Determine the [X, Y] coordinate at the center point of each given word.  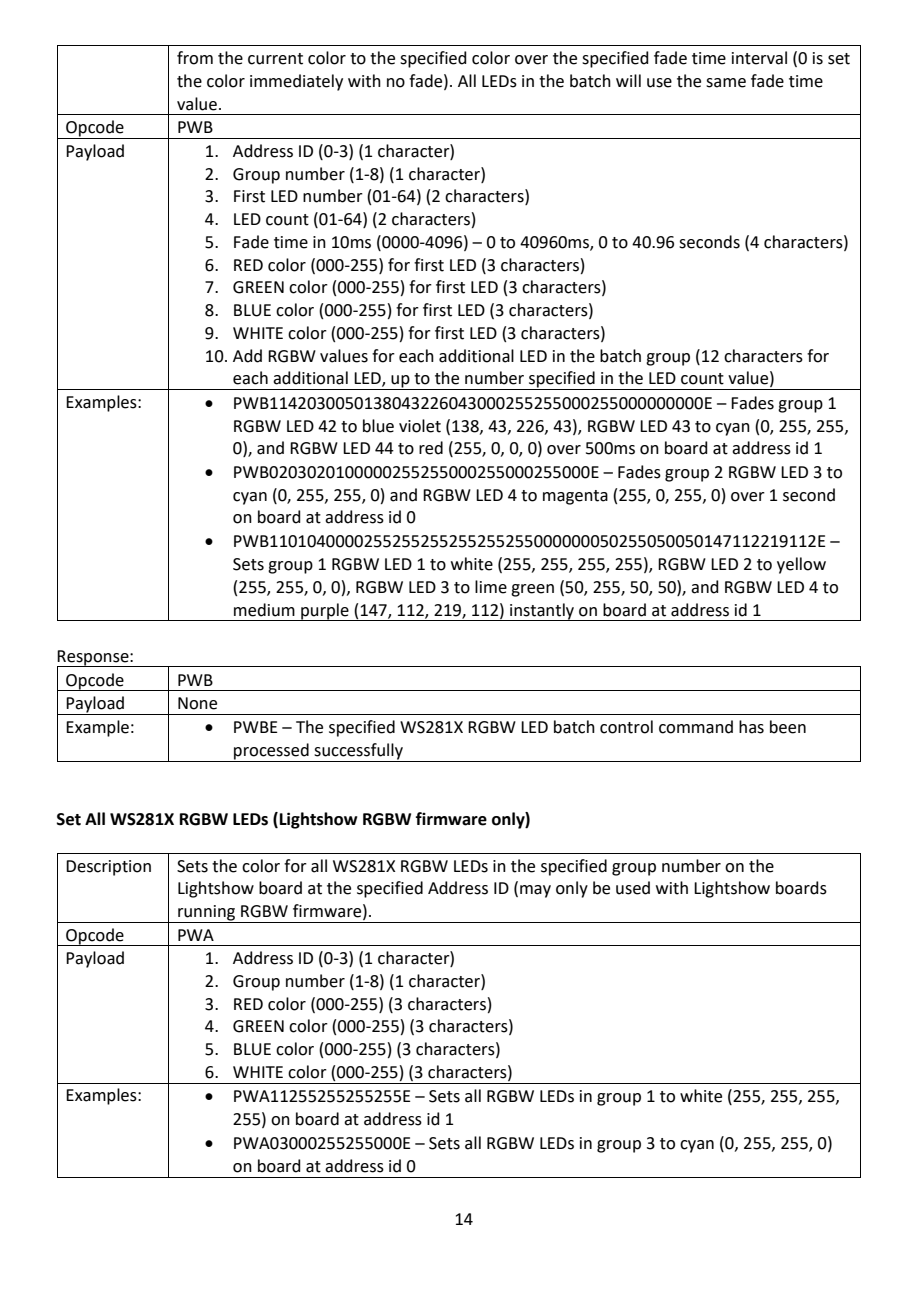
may [535, 891]
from [195, 58]
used [633, 888]
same [726, 83]
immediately [296, 82]
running [207, 914]
